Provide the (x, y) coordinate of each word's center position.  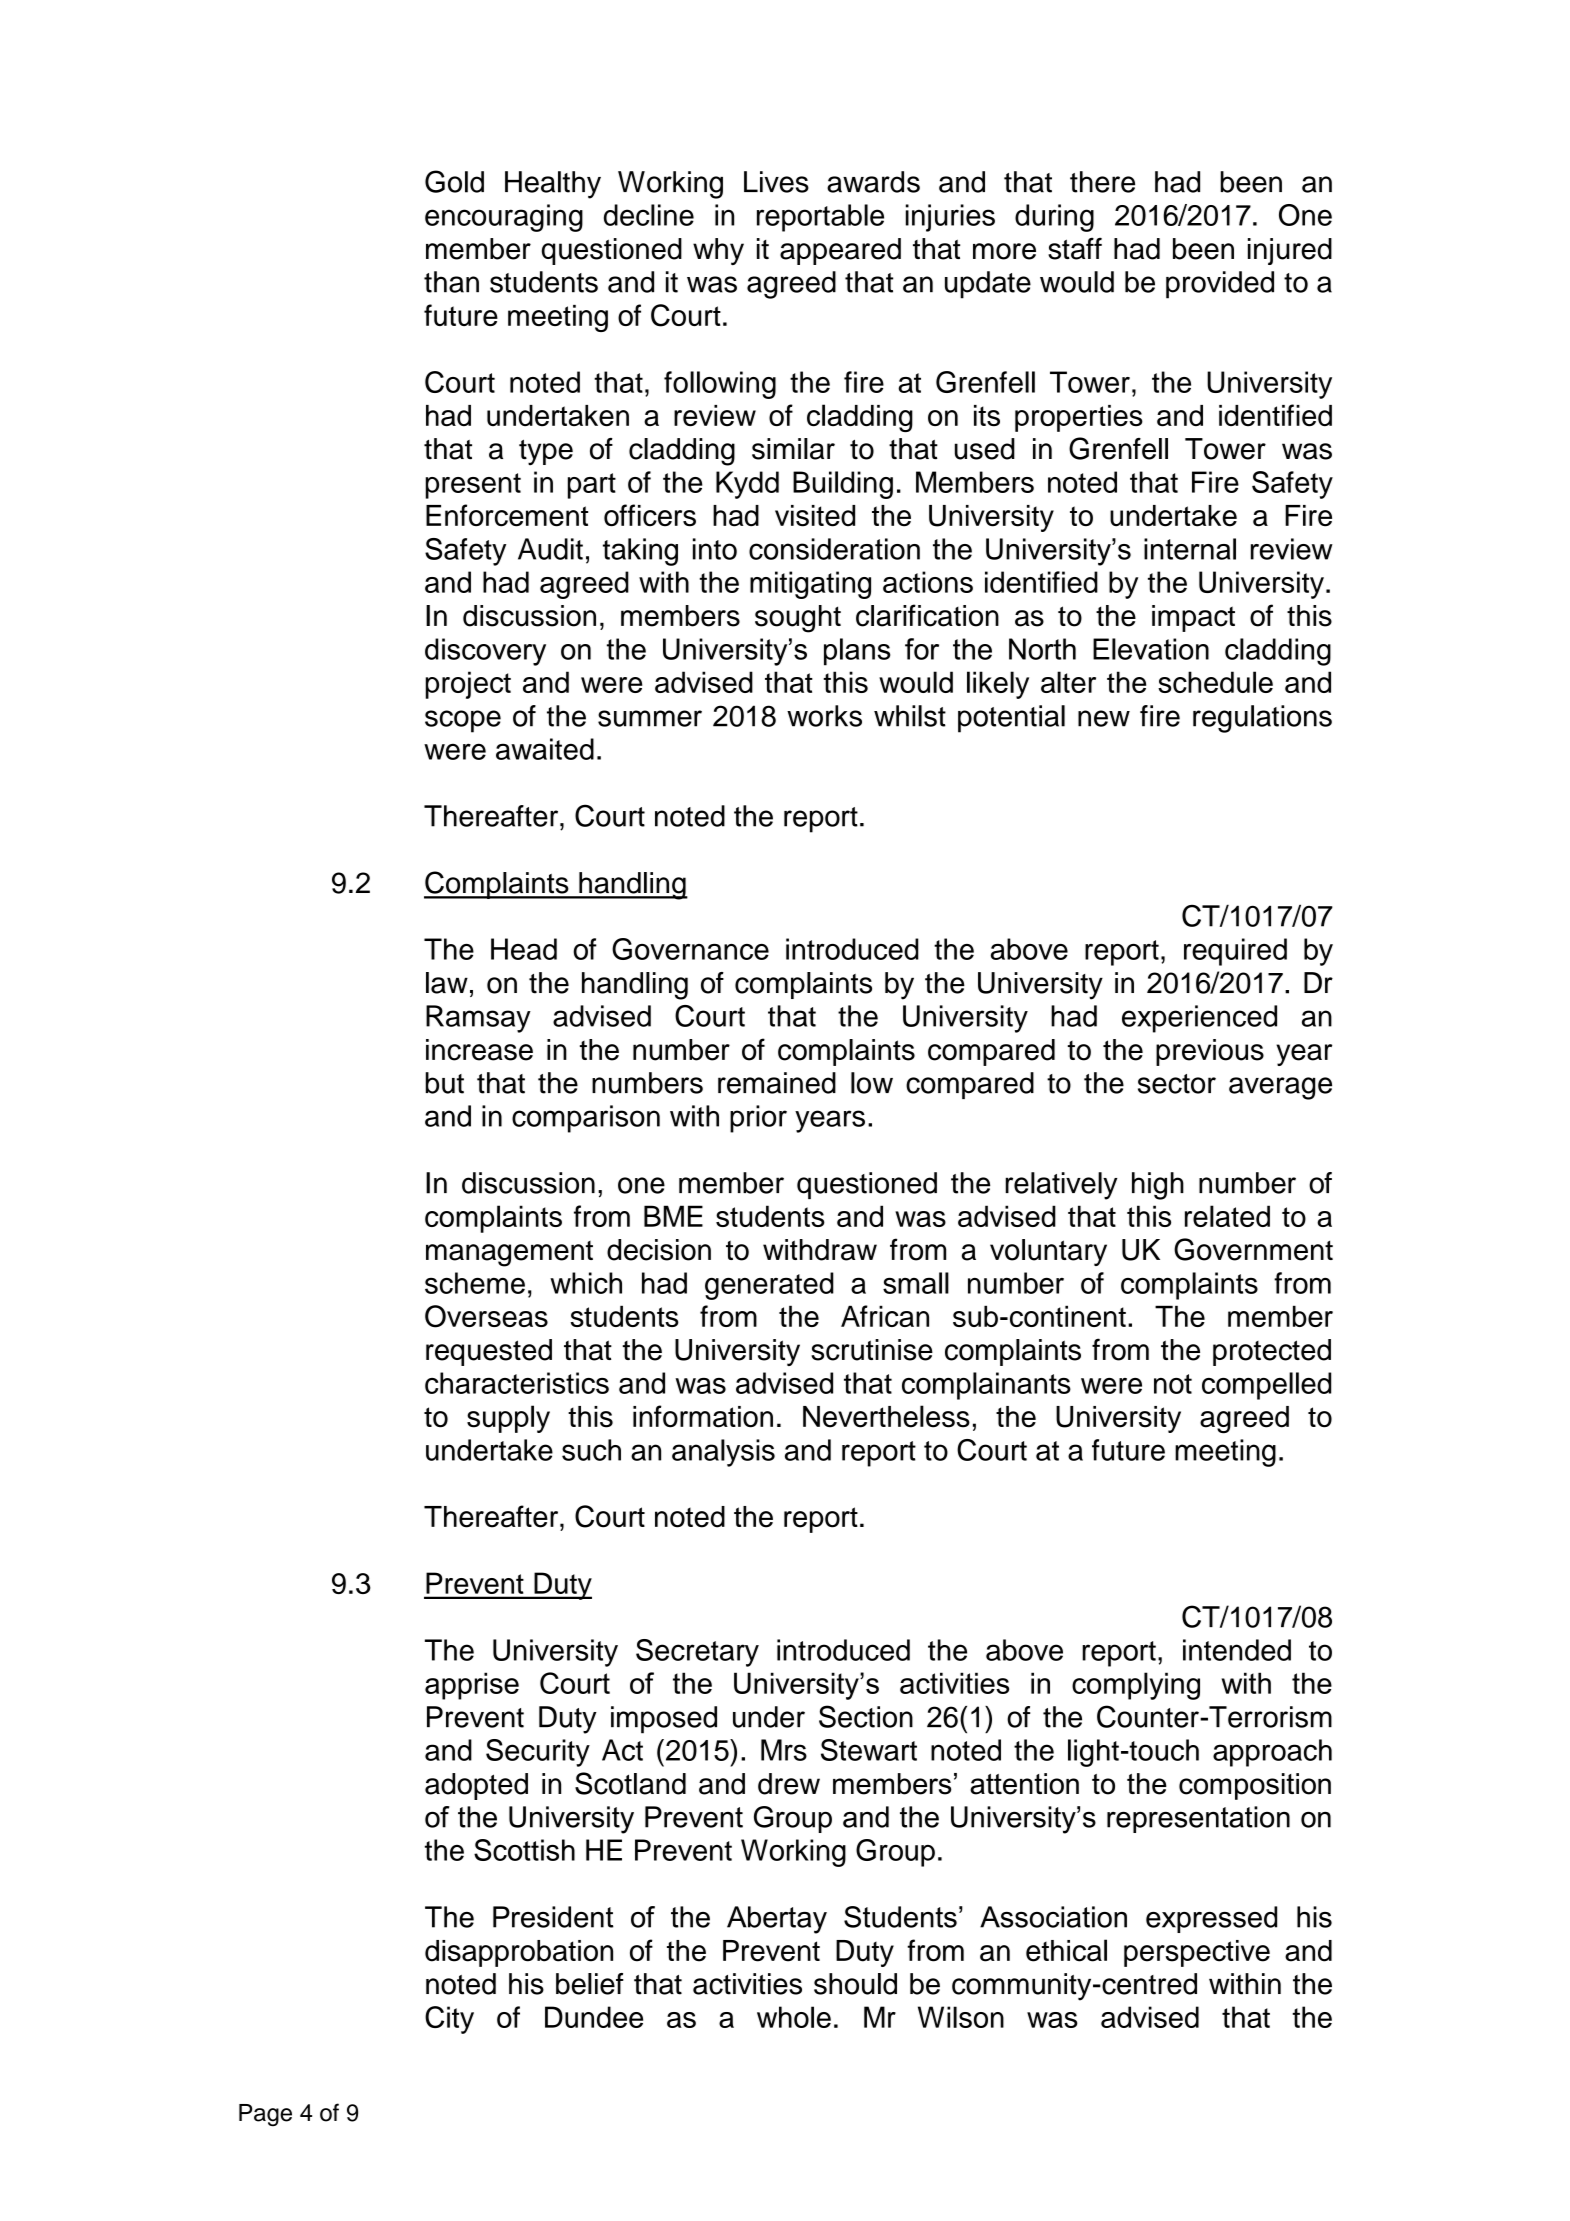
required (1235, 952)
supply (508, 1419)
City (449, 2020)
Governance (690, 949)
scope (463, 721)
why (718, 251)
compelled (1266, 1386)
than (451, 282)
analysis (723, 1453)
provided (1220, 285)
